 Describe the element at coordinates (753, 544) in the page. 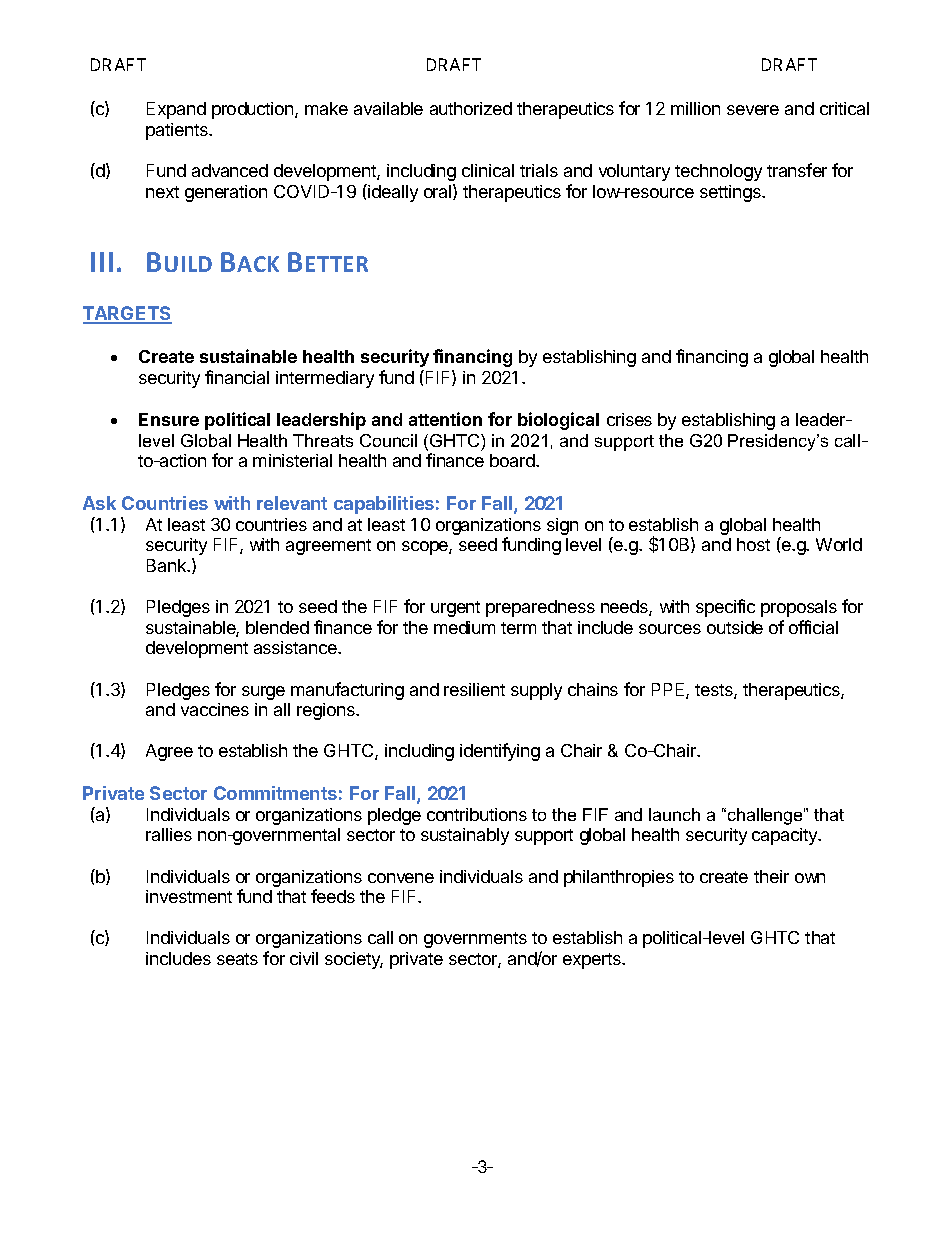

I see `host` at that location.
